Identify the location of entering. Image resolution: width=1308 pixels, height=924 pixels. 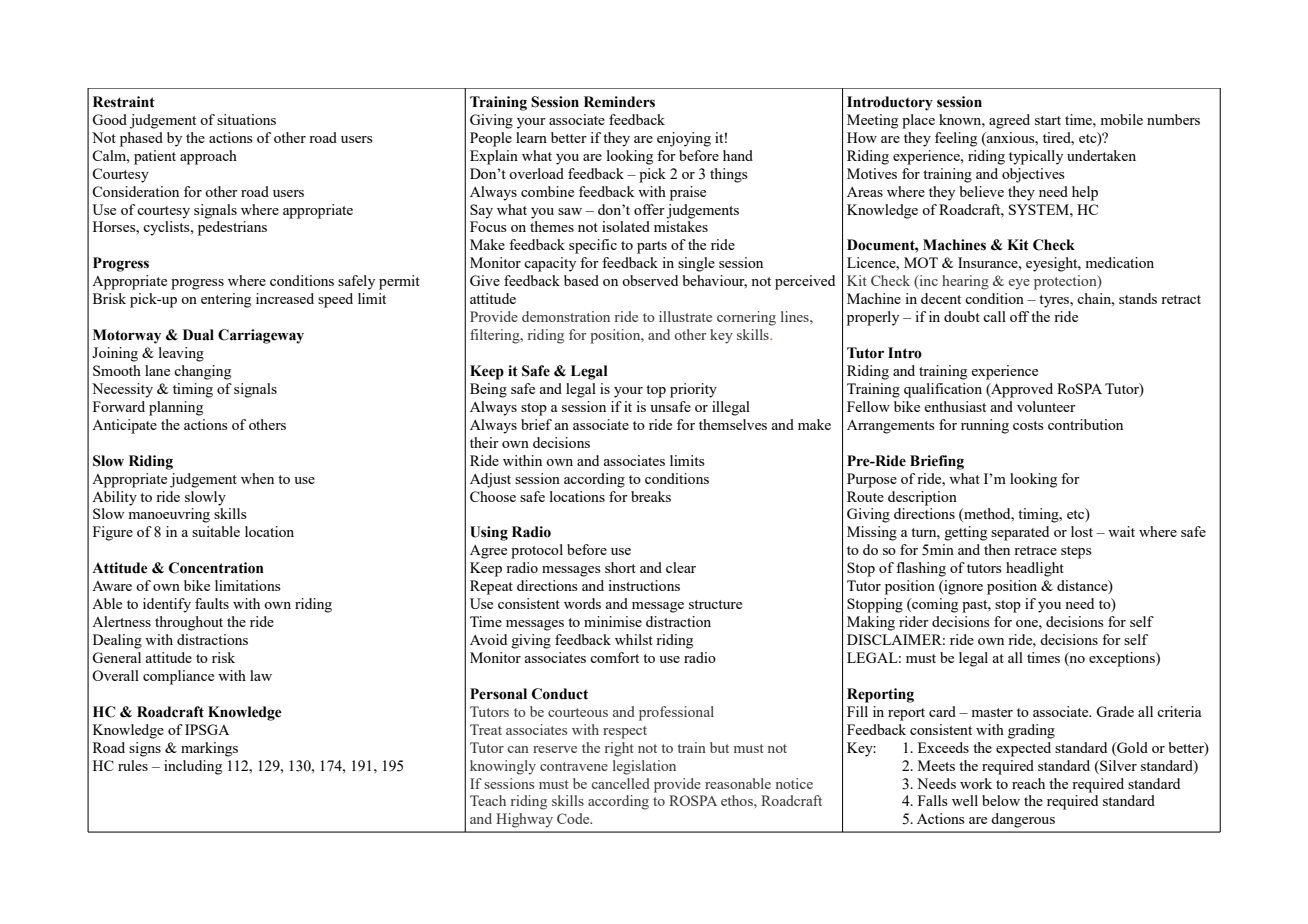
(226, 300).
